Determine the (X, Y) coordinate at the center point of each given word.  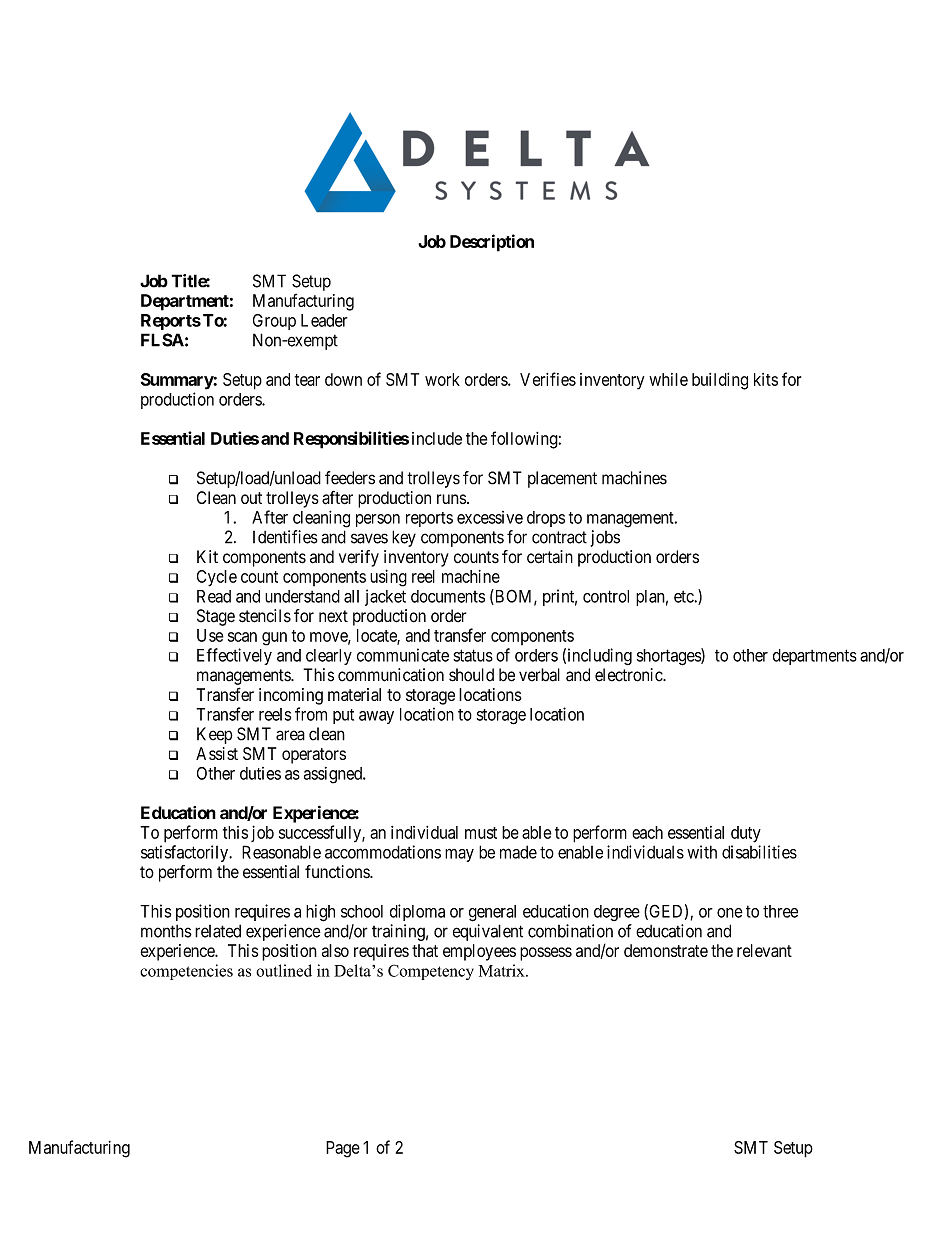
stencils (265, 616)
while (668, 379)
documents (448, 596)
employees (479, 952)
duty (746, 834)
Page (343, 1149)
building (720, 381)
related (218, 931)
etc (684, 597)
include (437, 438)
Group (274, 322)
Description (492, 243)
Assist (217, 753)
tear (307, 380)
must (481, 833)
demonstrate (666, 950)
